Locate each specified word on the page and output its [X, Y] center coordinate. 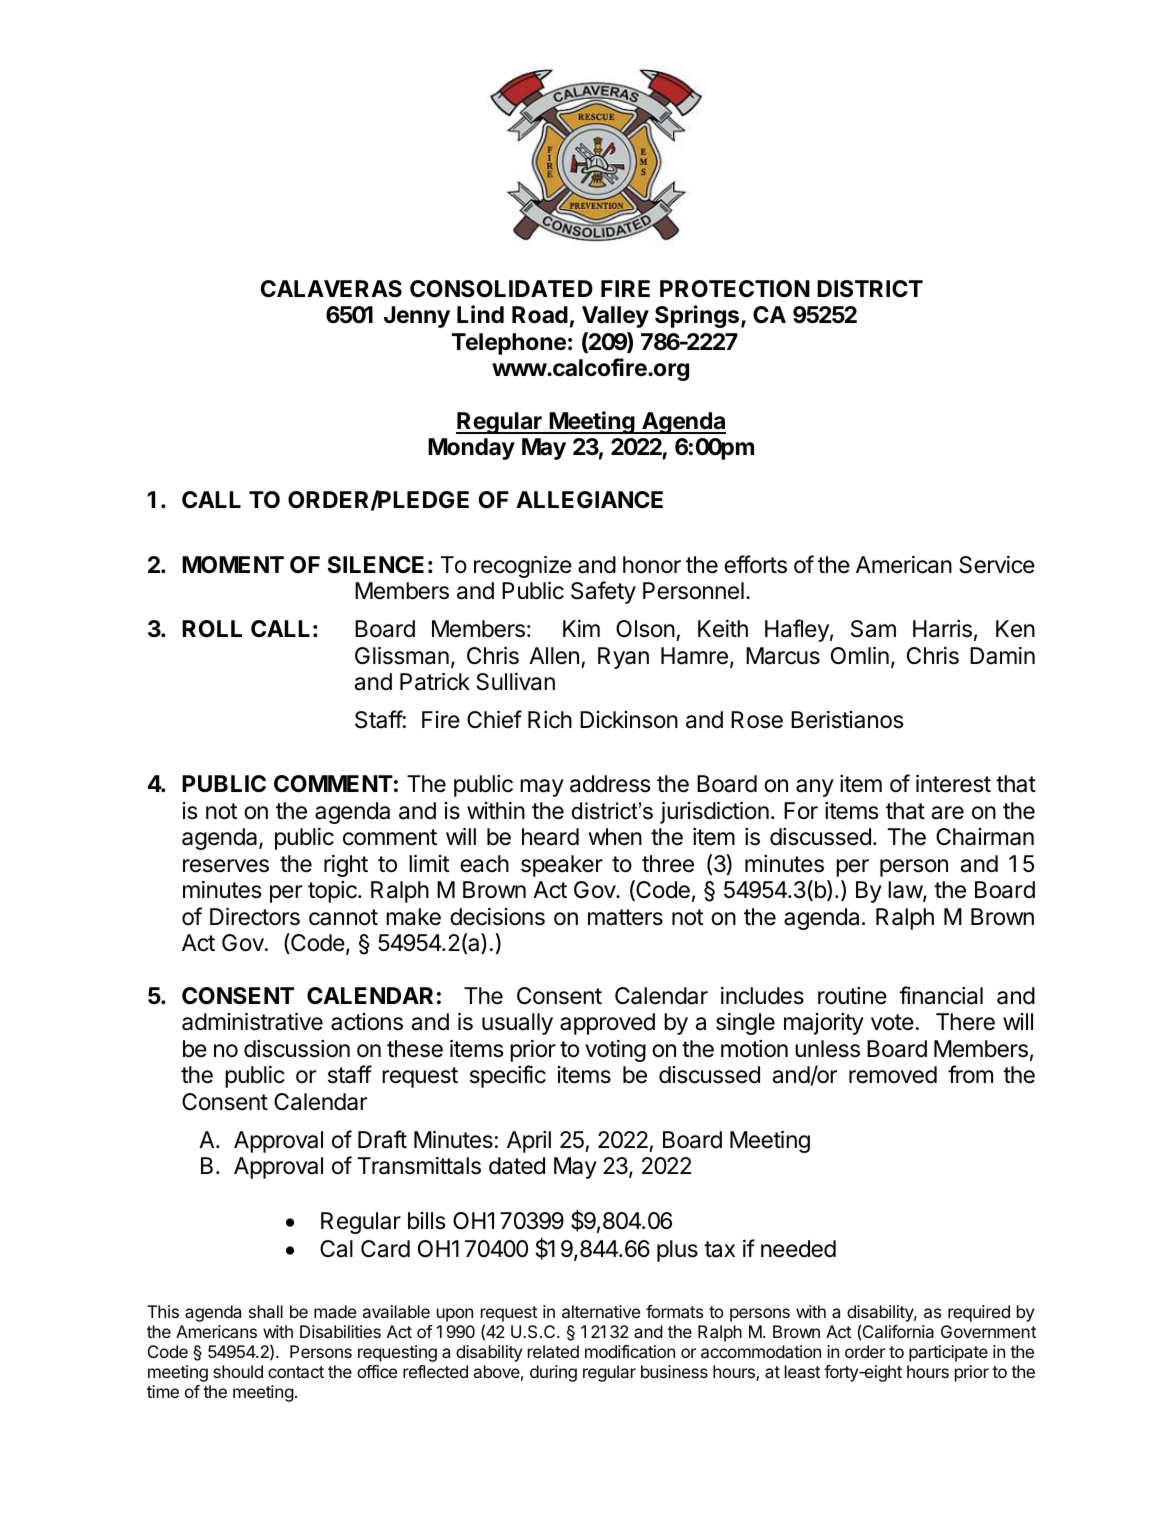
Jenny [417, 317]
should [238, 1371]
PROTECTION [735, 289]
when [615, 837]
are [948, 813]
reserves [226, 866]
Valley [615, 317]
